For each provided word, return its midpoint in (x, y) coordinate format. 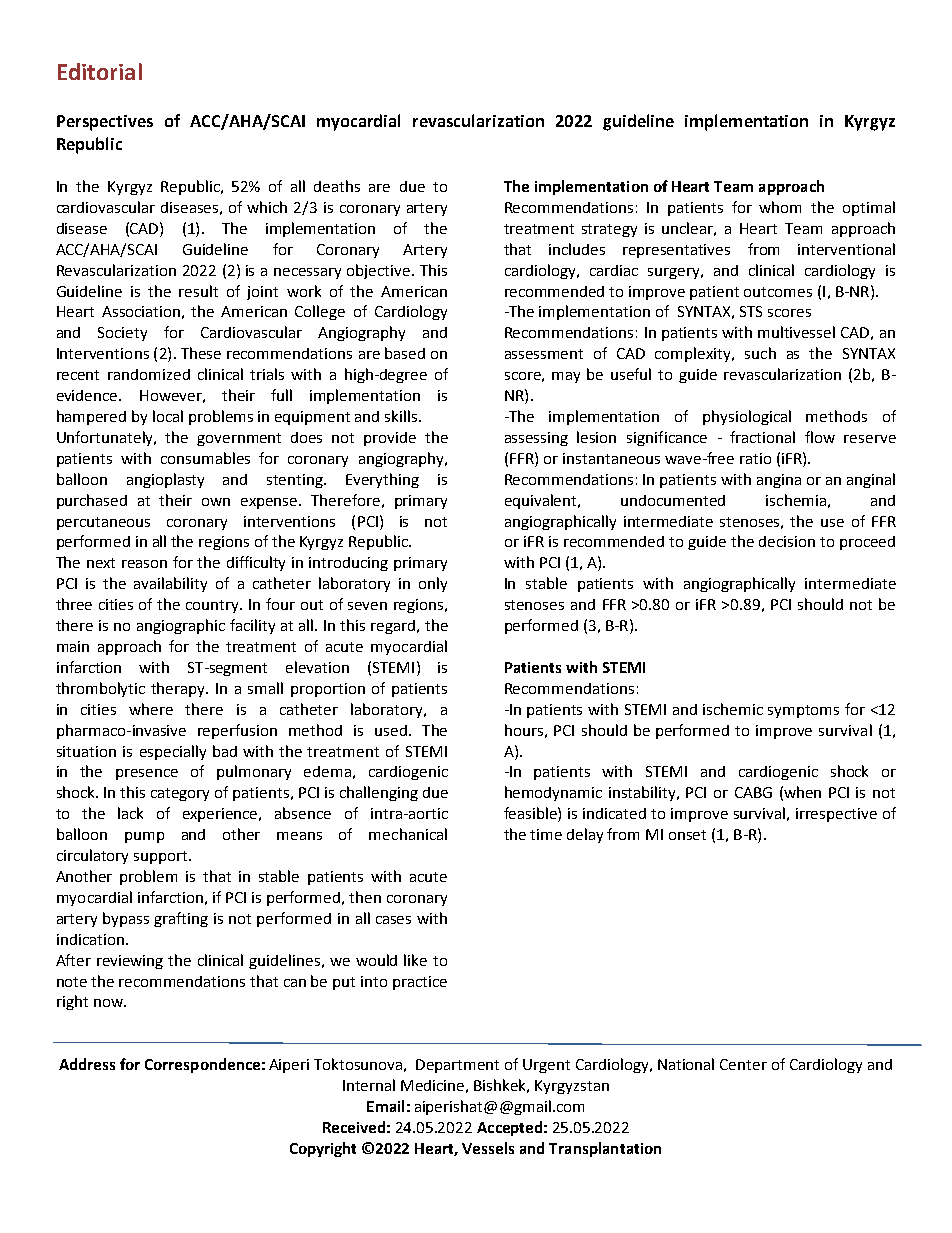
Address (87, 1064)
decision (787, 541)
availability (170, 584)
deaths (337, 186)
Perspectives (105, 123)
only (433, 584)
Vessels (488, 1148)
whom (780, 207)
